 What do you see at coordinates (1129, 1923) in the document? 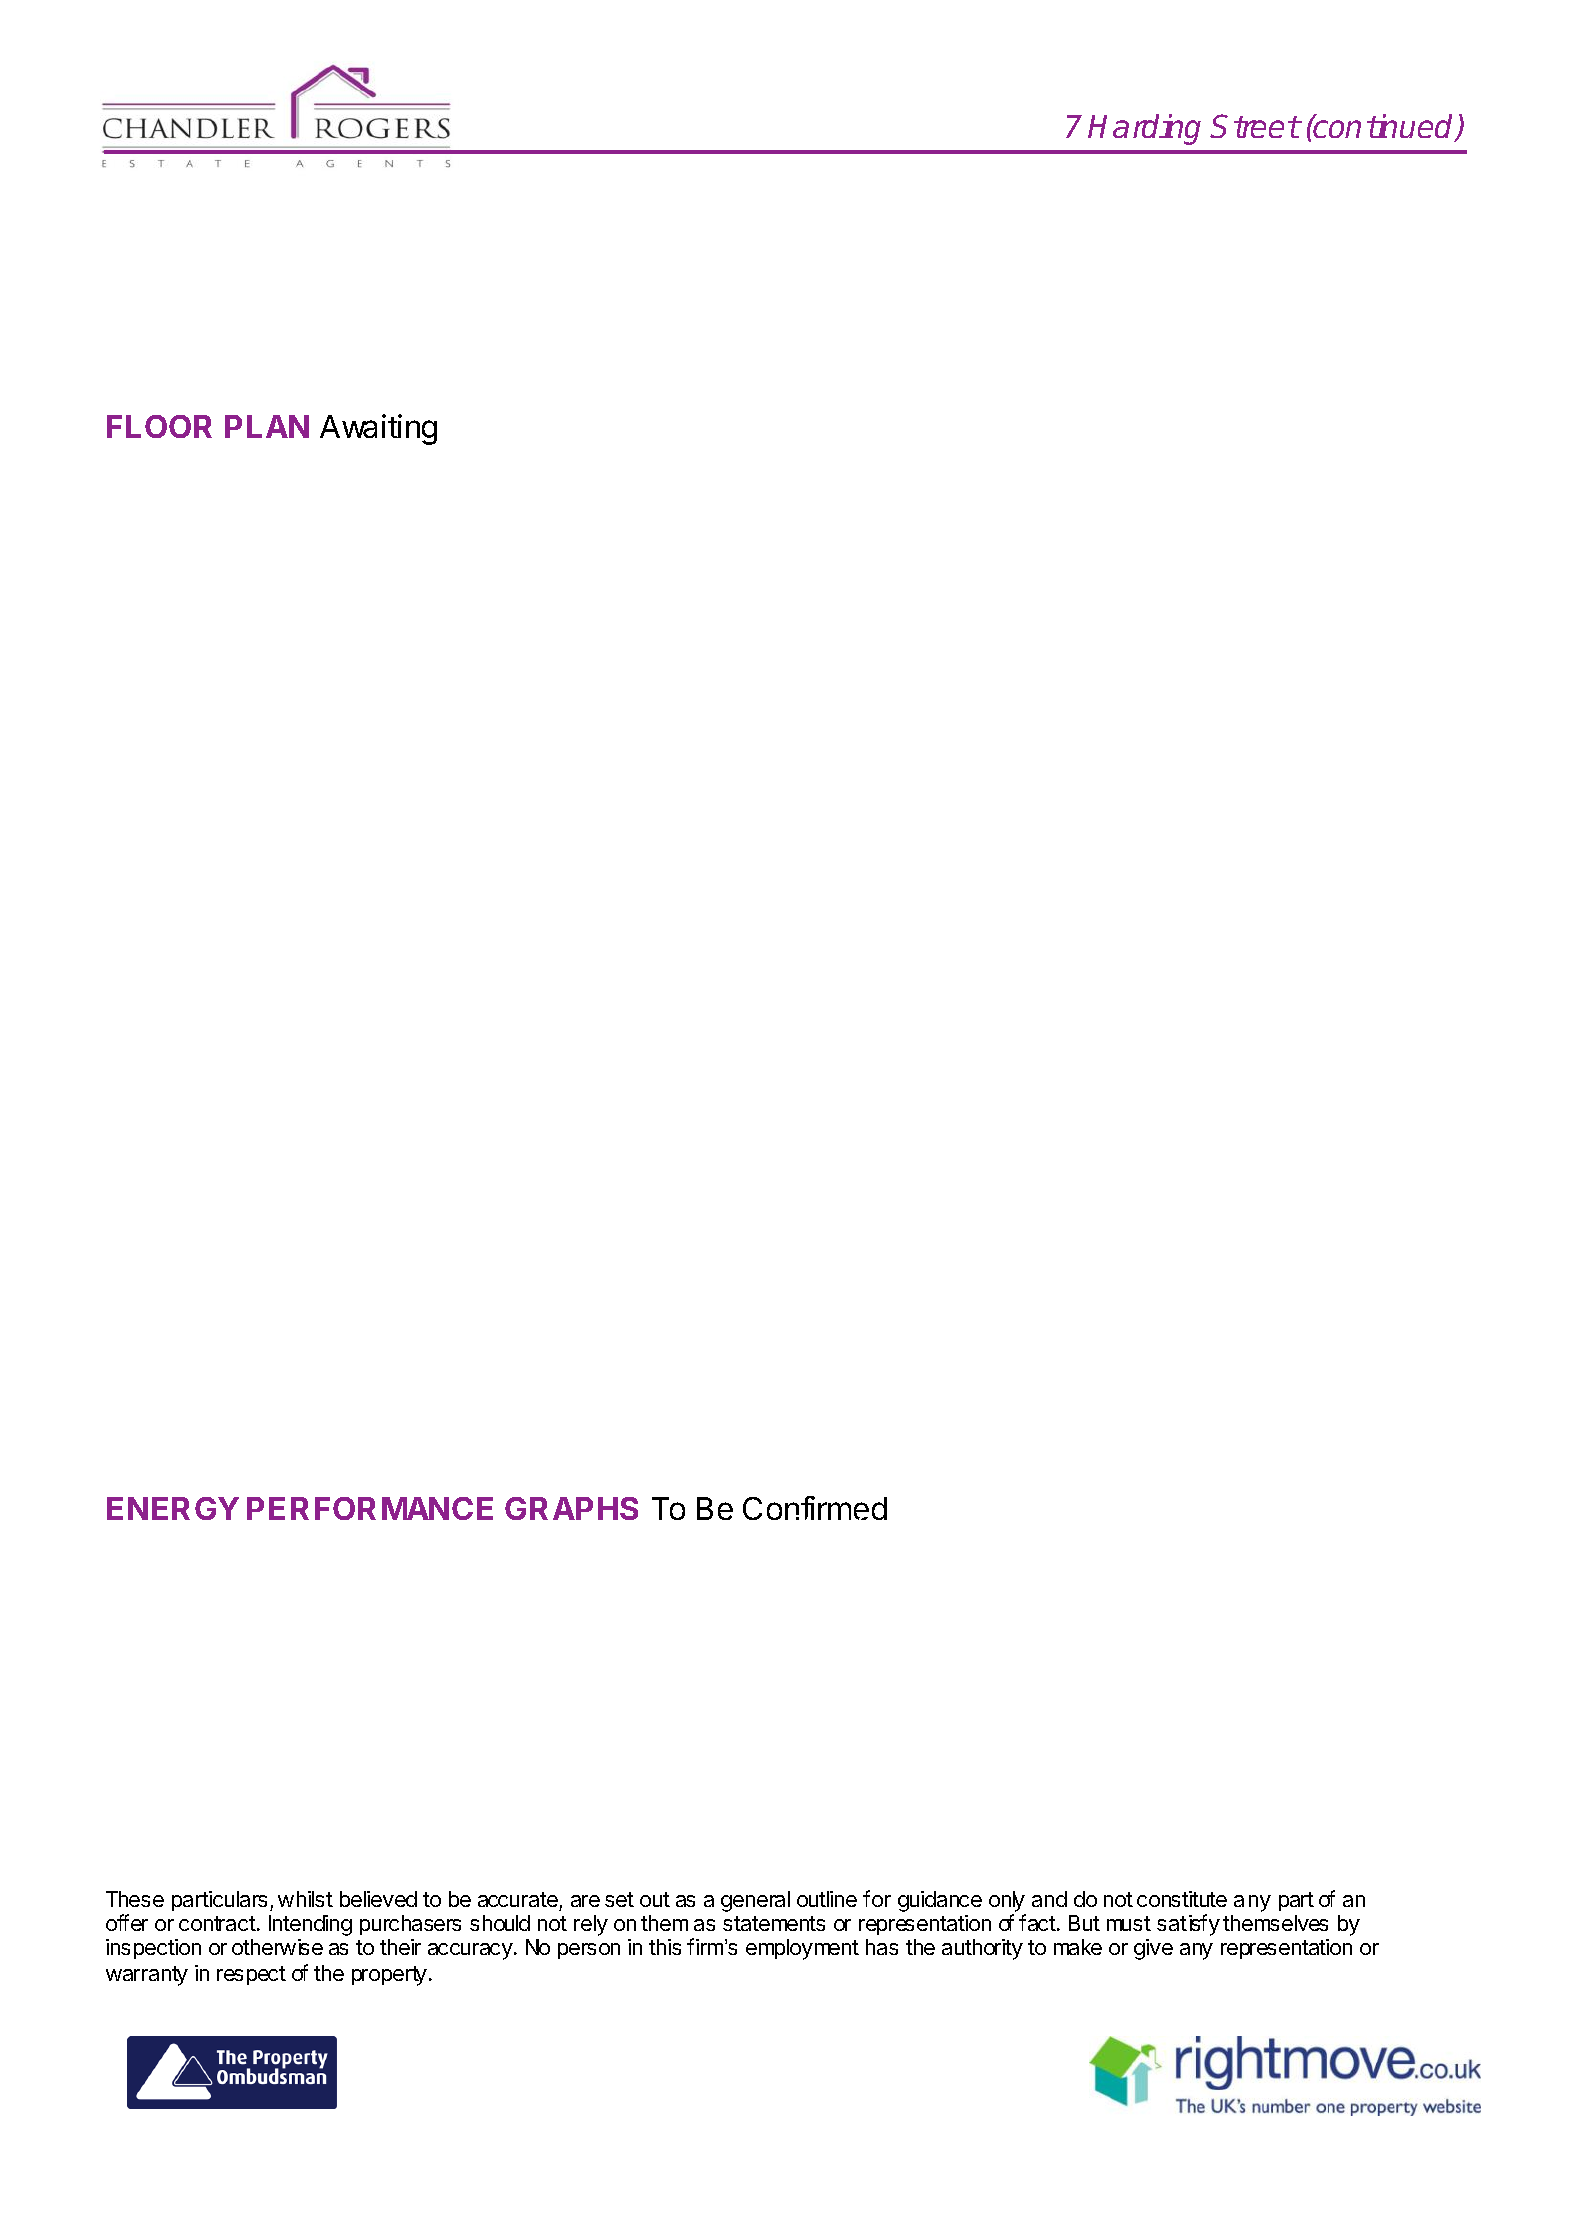
I see `must` at bounding box center [1129, 1923].
